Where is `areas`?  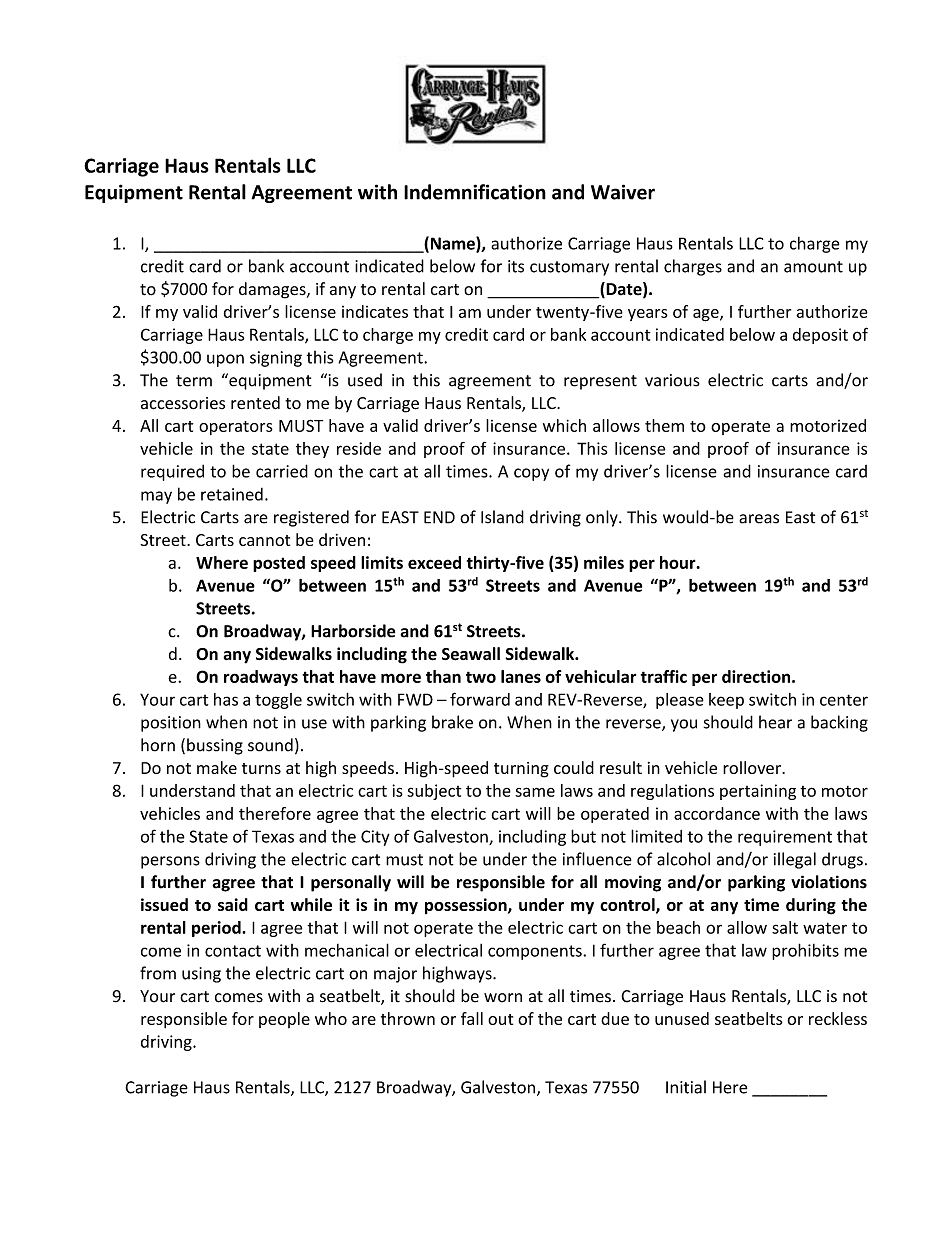
areas is located at coordinates (759, 519).
